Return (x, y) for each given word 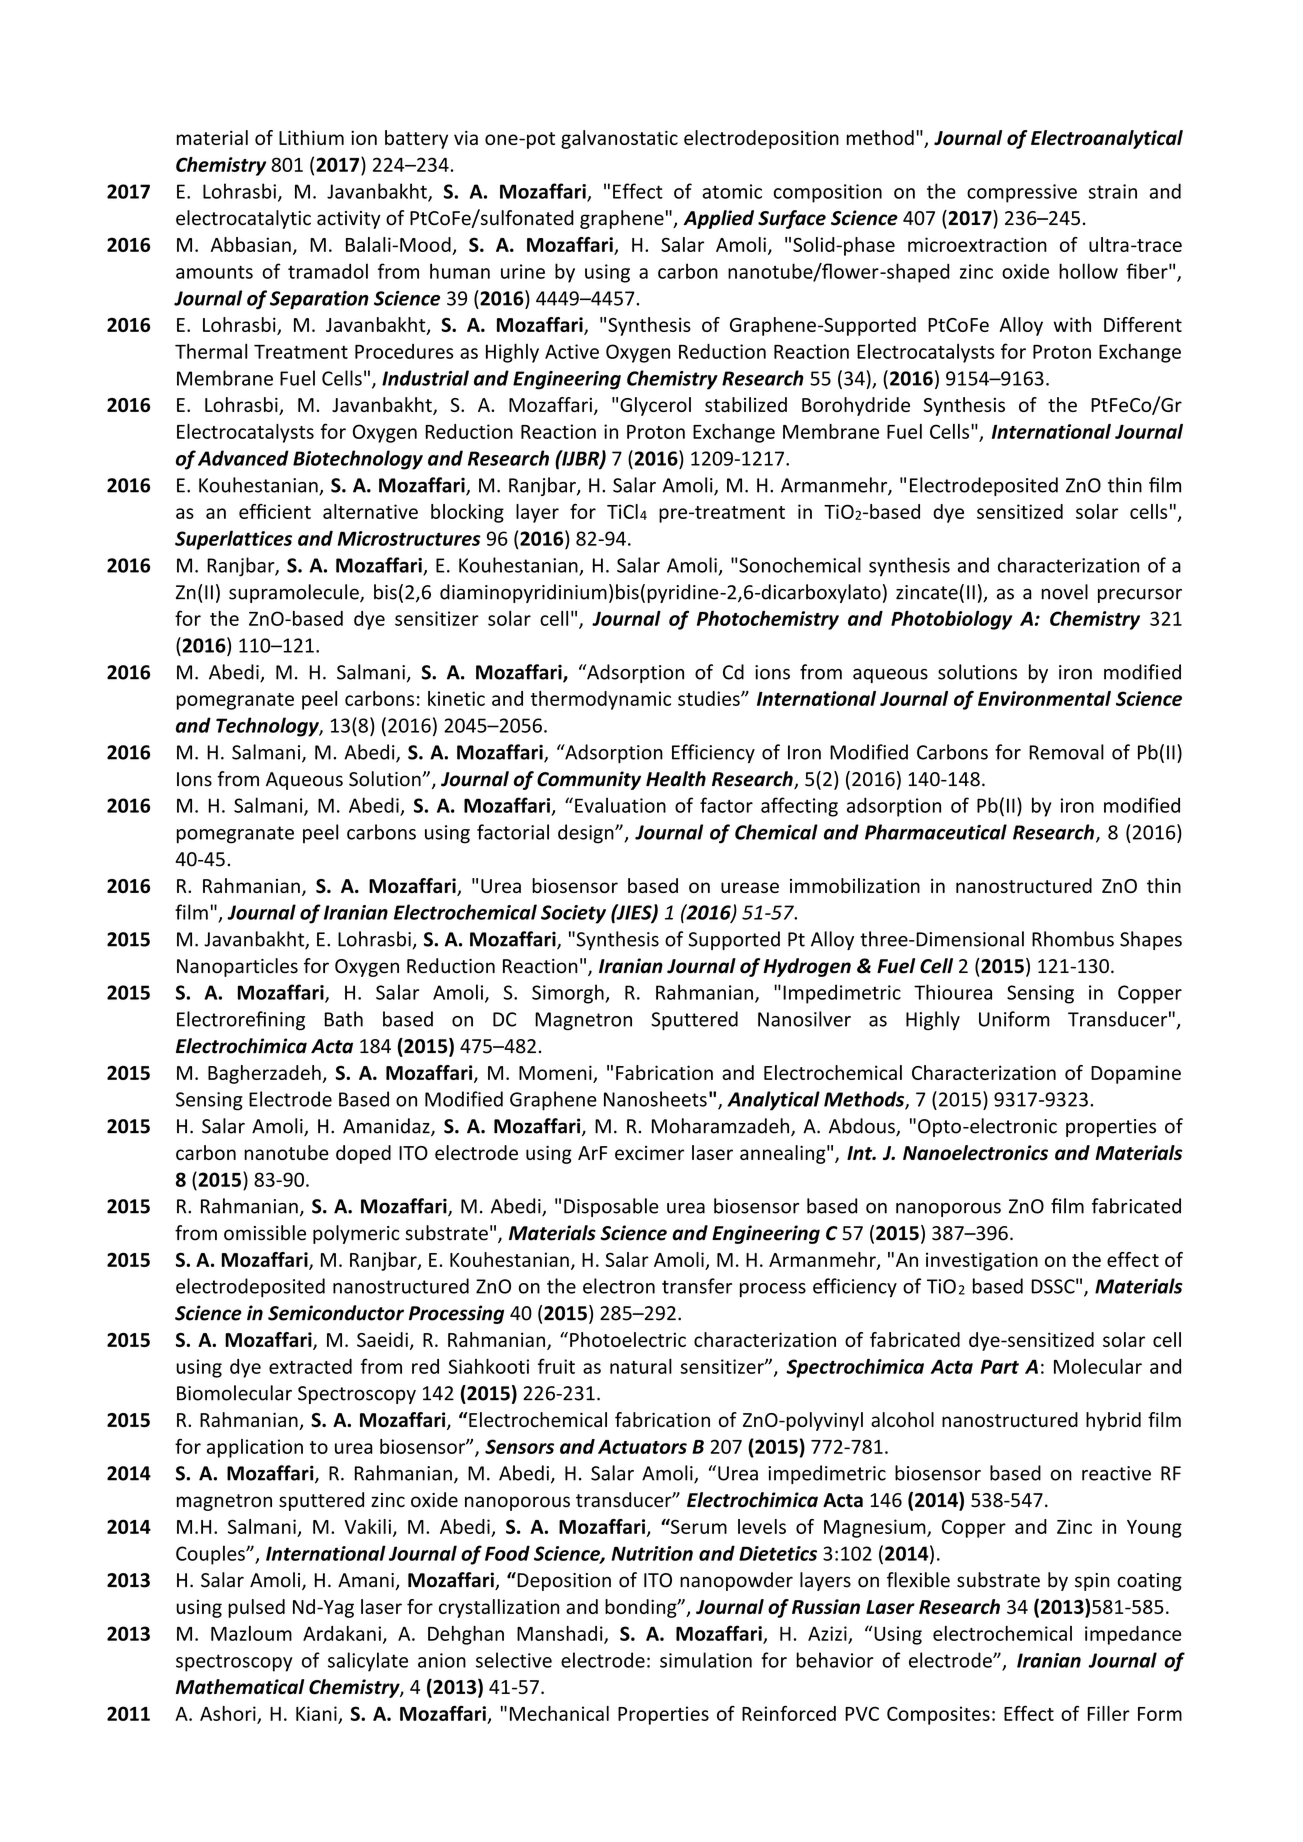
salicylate (368, 1662)
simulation (706, 1660)
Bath (343, 1019)
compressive (1022, 193)
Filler (1108, 1713)
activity (349, 220)
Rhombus (1073, 939)
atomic (732, 191)
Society (573, 914)
